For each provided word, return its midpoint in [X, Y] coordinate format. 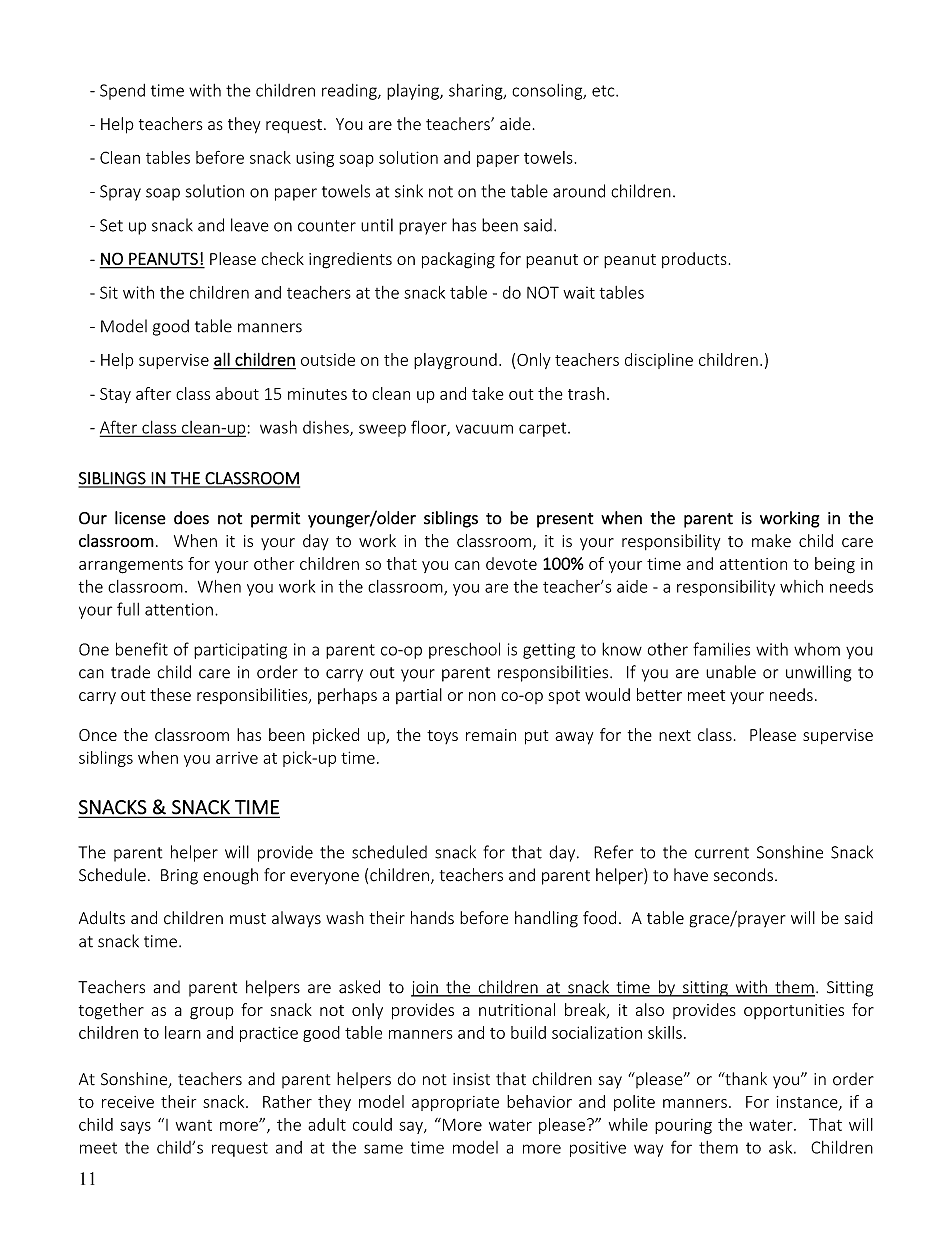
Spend [122, 92]
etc [604, 91]
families [721, 649]
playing [414, 92]
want [194, 1125]
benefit [142, 649]
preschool [464, 650]
